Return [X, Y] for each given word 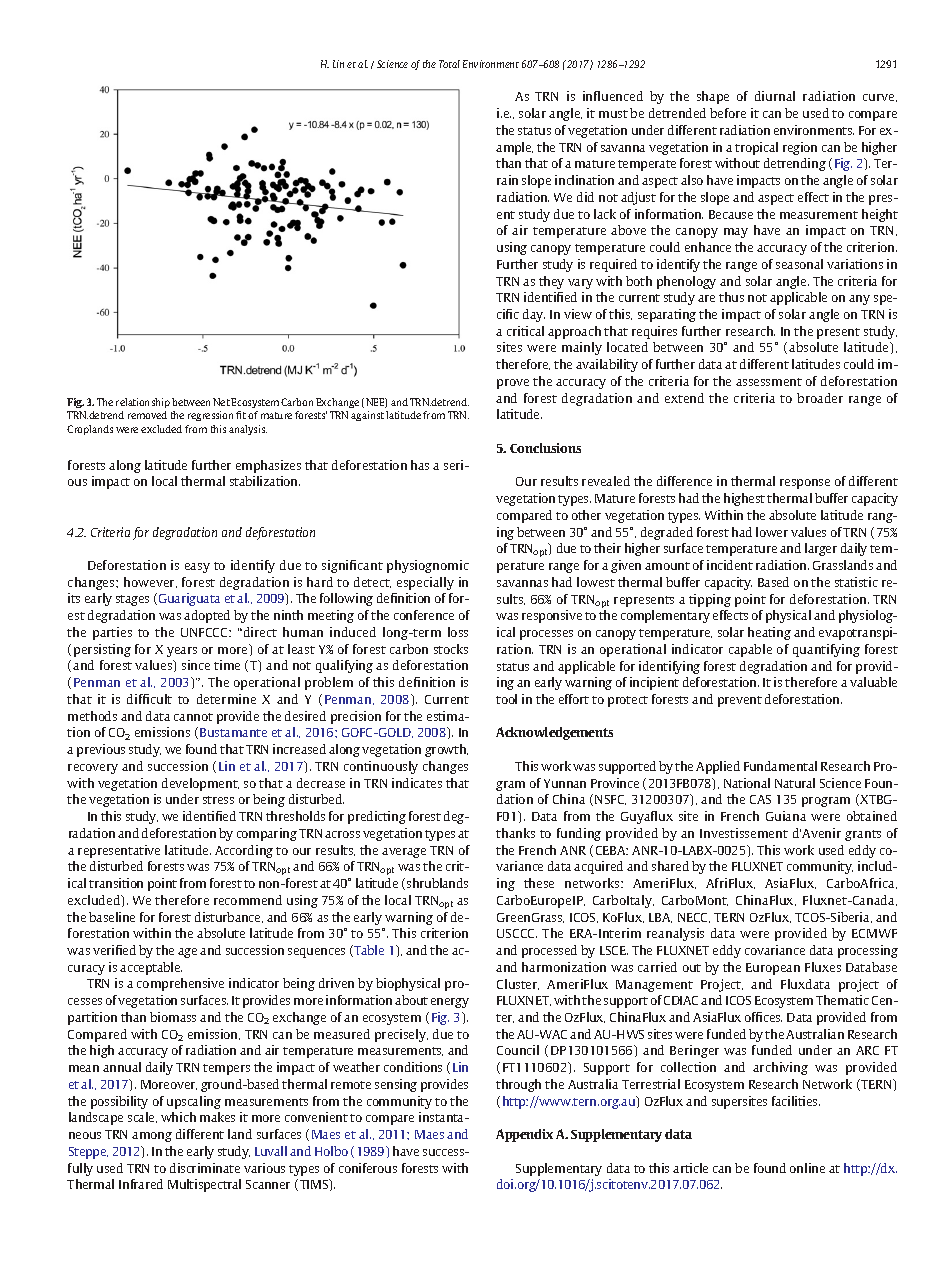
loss [458, 632]
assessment [769, 382]
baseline [112, 917]
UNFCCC [205, 632]
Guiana [786, 816]
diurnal [775, 96]
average [404, 853]
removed [147, 415]
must [613, 114]
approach [574, 332]
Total [449, 64]
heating [769, 633]
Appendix [524, 1135]
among [152, 1137]
